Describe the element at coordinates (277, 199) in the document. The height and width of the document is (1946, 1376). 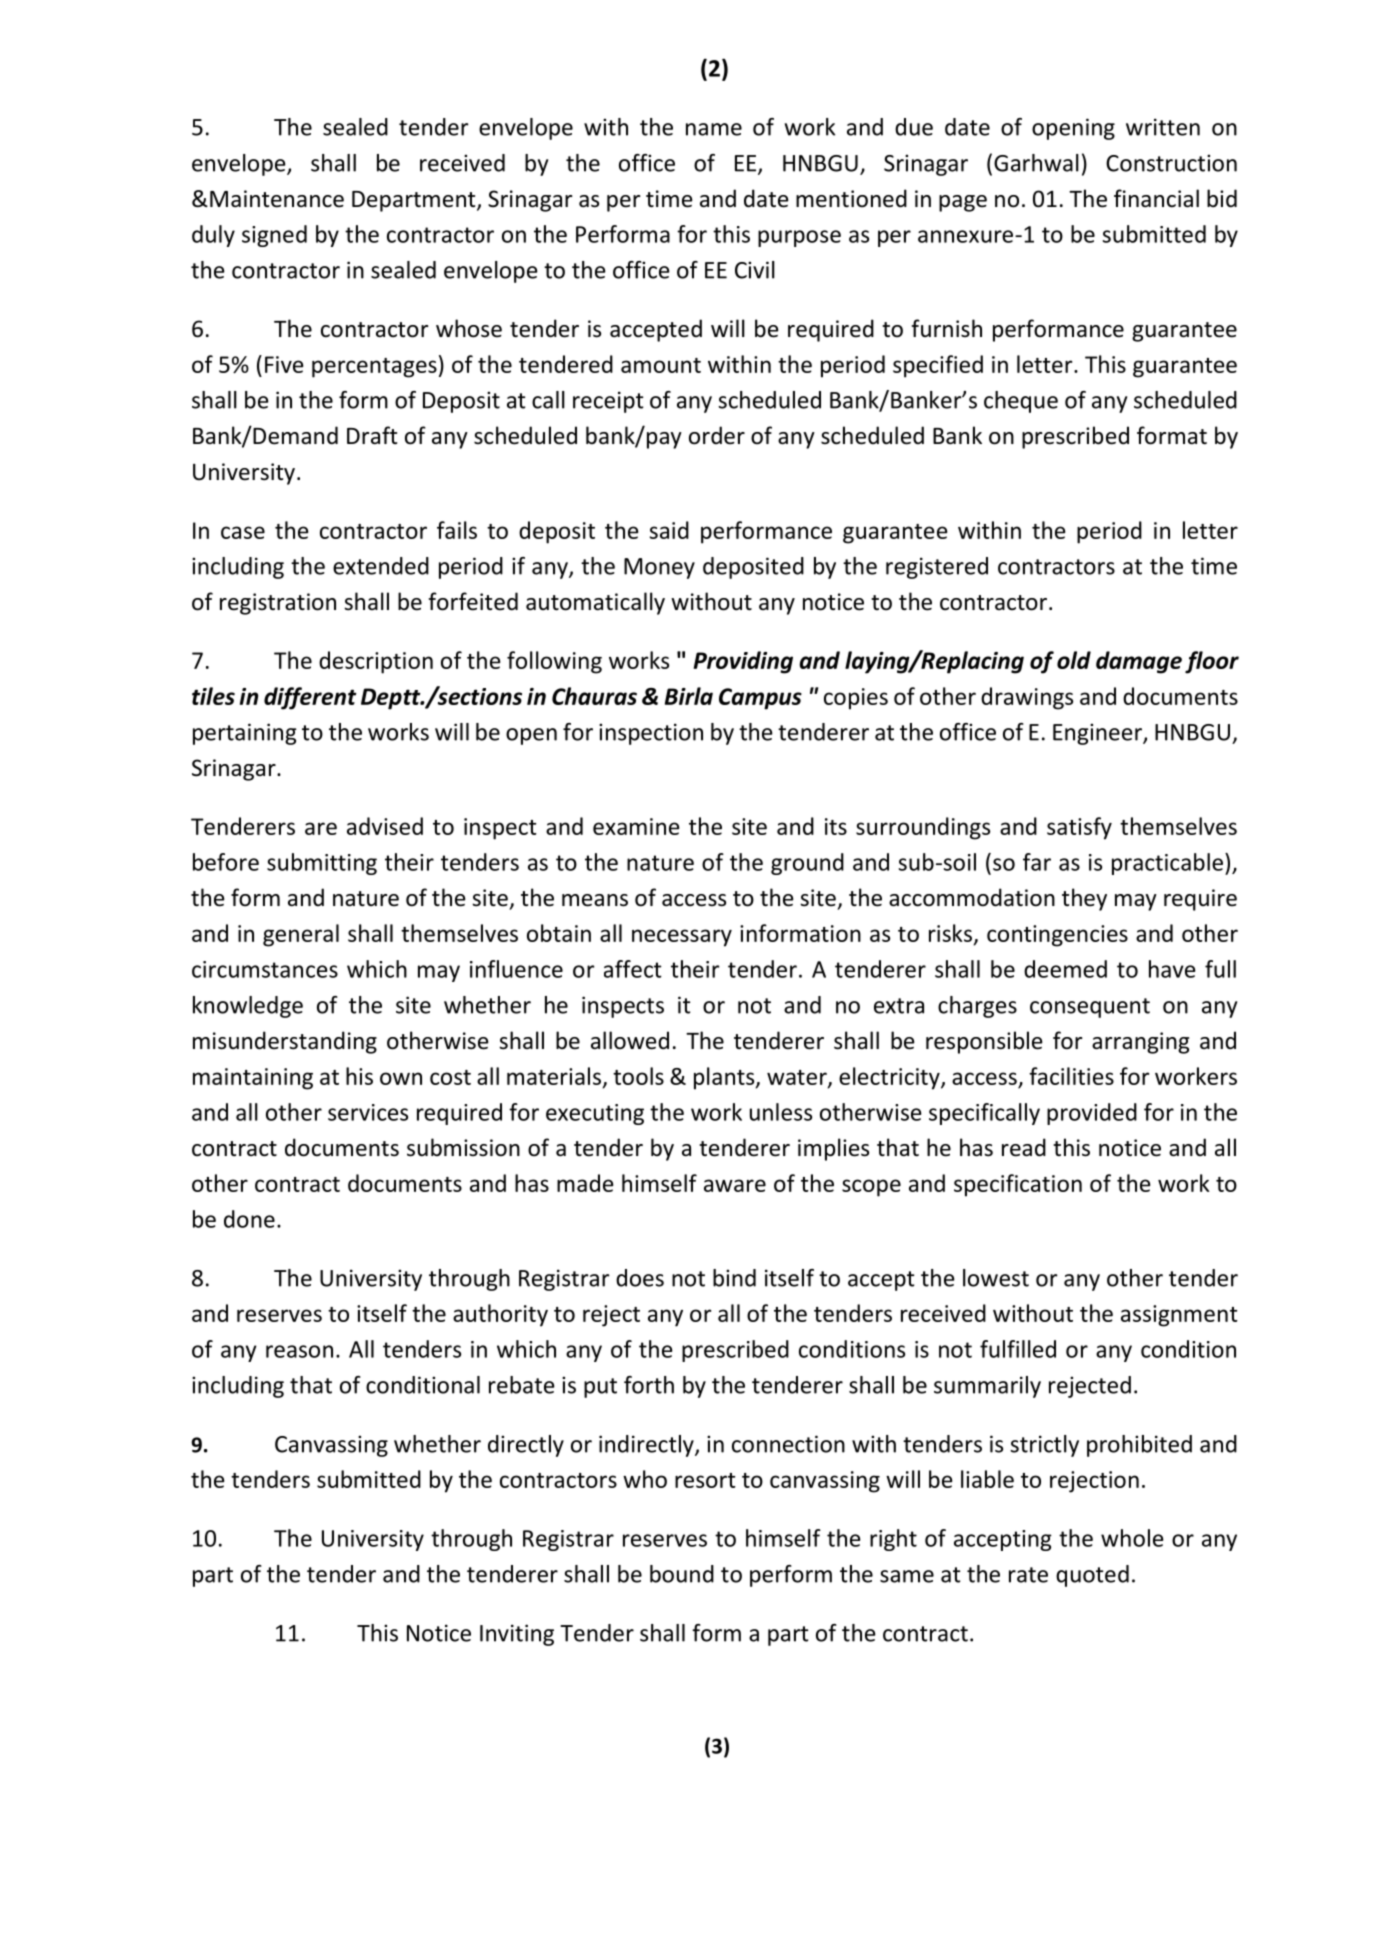
I see `Maintenance` at that location.
